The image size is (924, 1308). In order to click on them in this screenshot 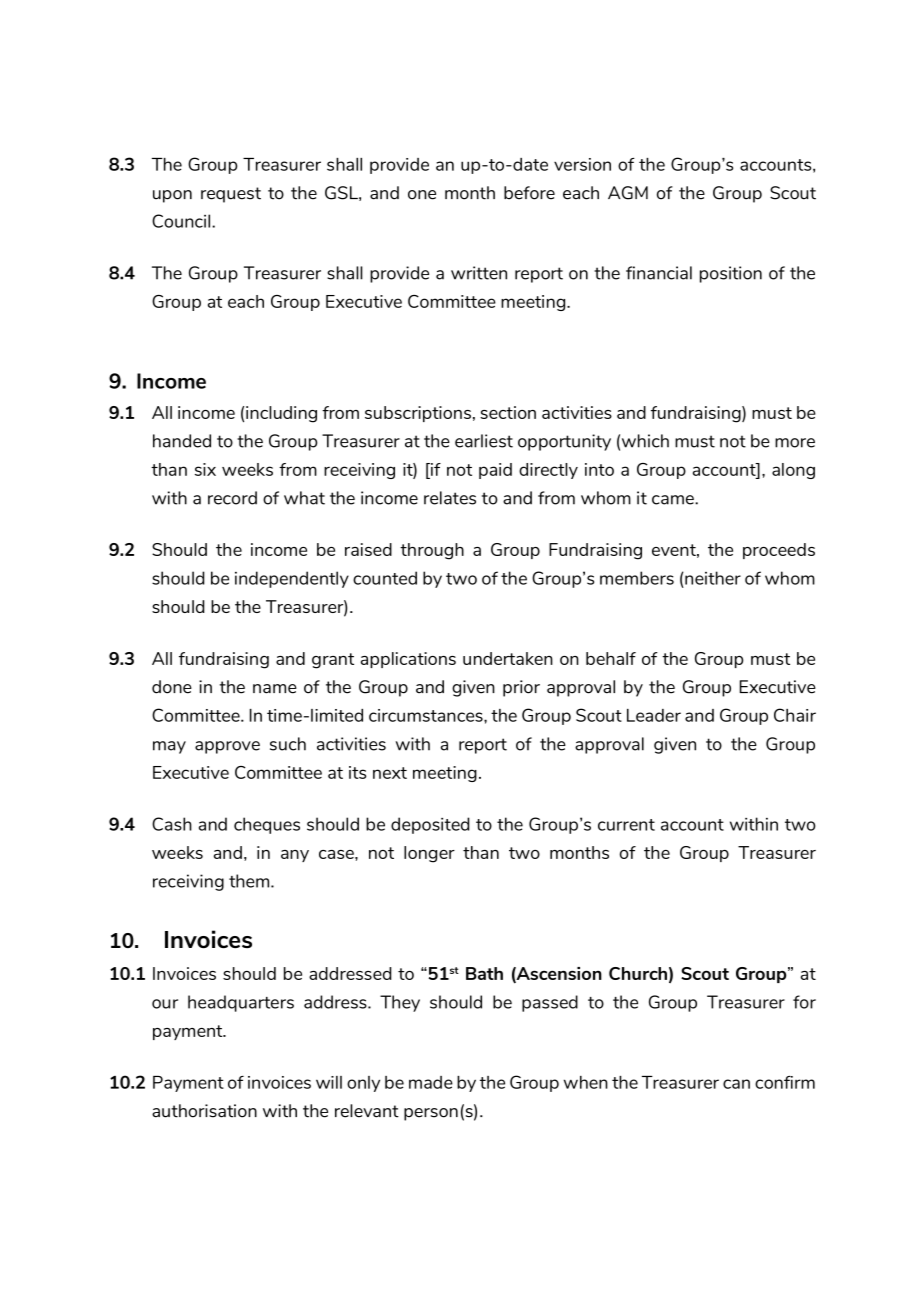, I will do `click(250, 881)`.
